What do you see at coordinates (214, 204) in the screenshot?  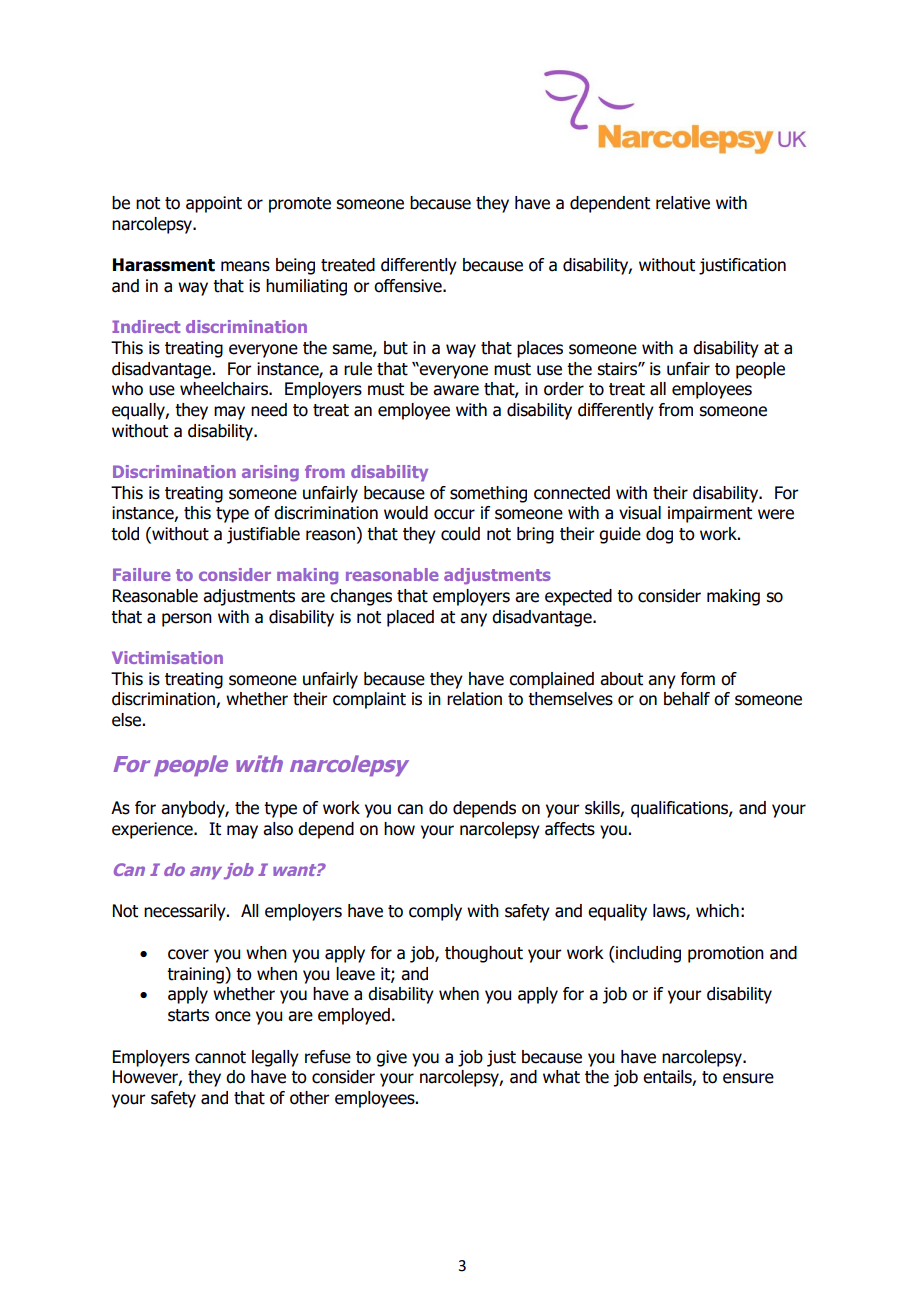 I see `appoint` at bounding box center [214, 204].
